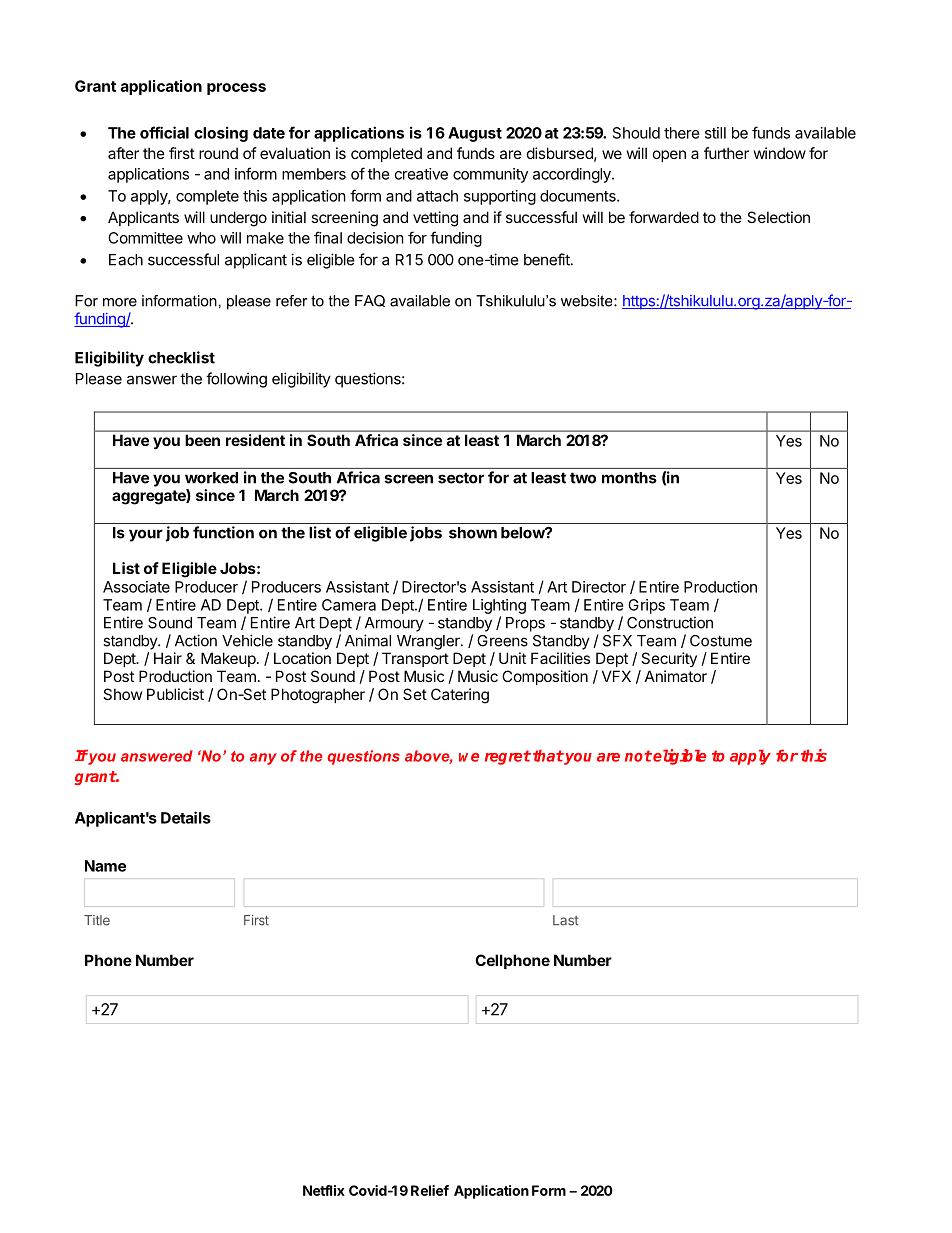 The width and height of the image is (952, 1233). I want to click on Last, so click(566, 920).
